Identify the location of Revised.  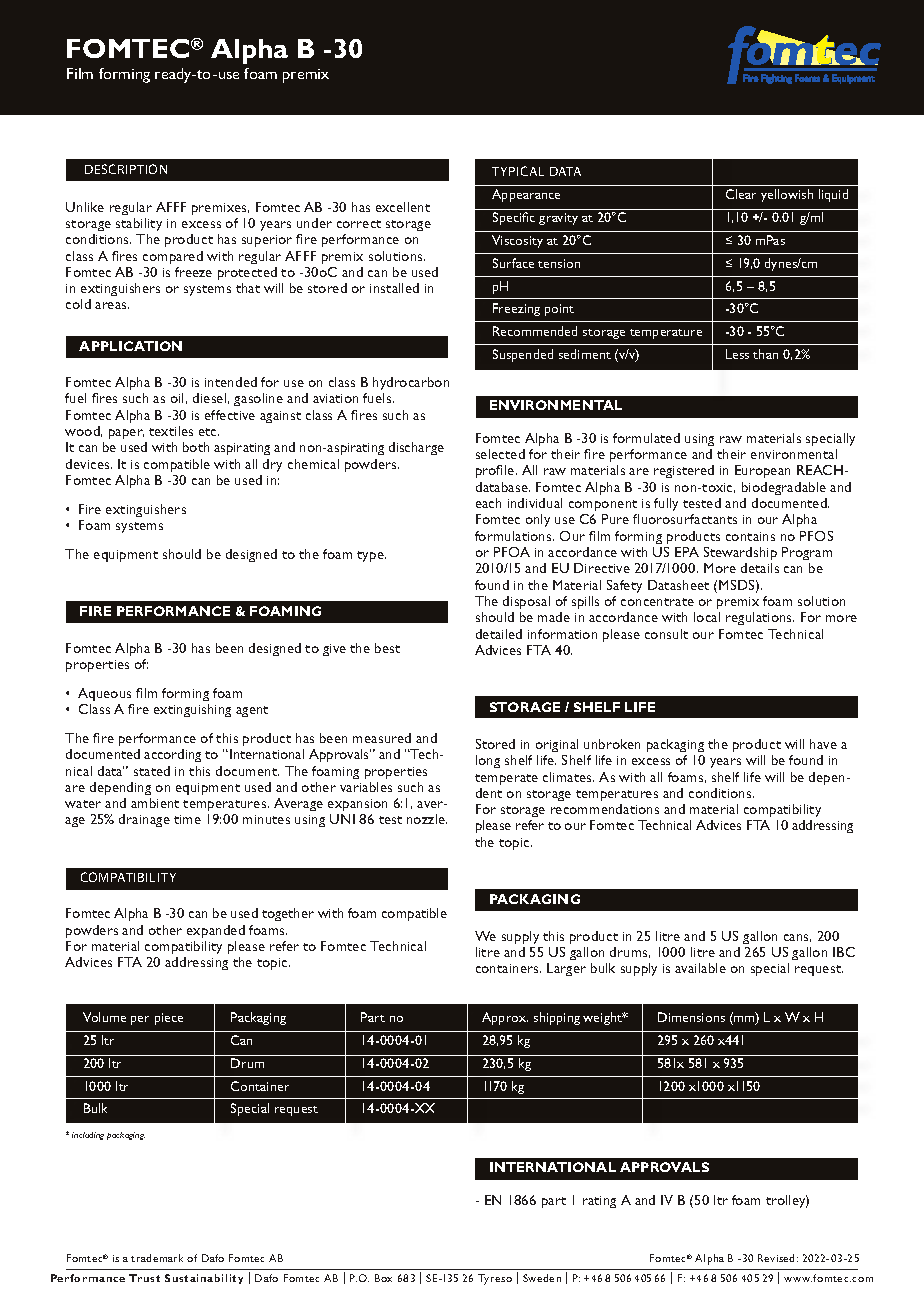
(776, 1258).
